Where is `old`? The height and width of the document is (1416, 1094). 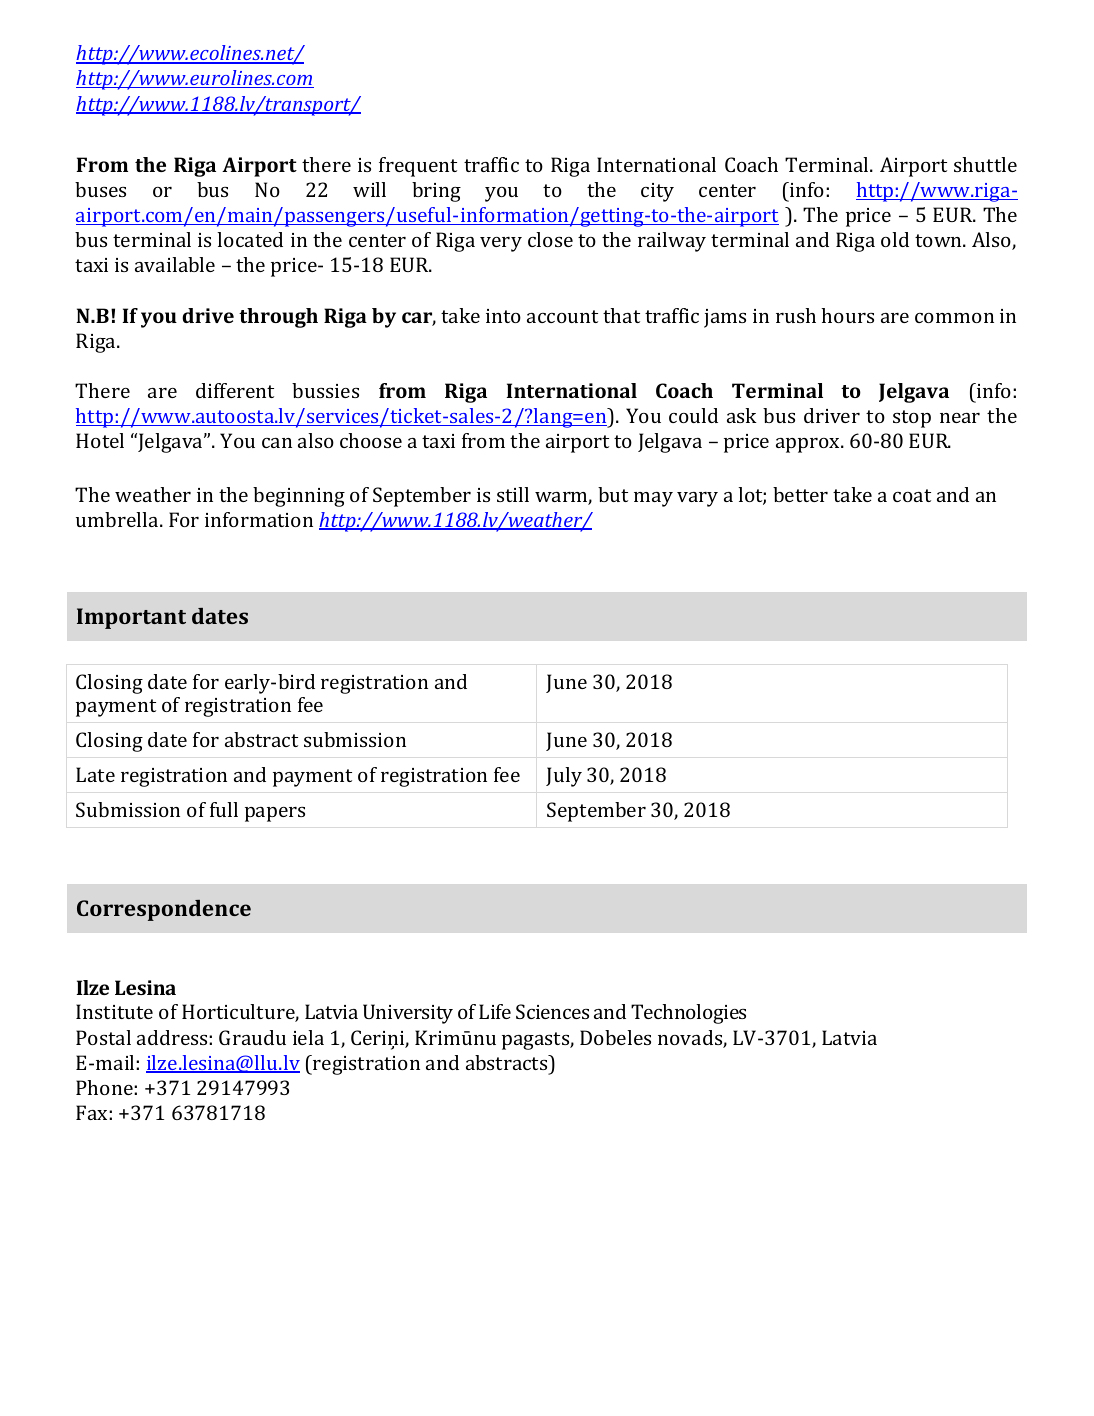 old is located at coordinates (895, 239).
